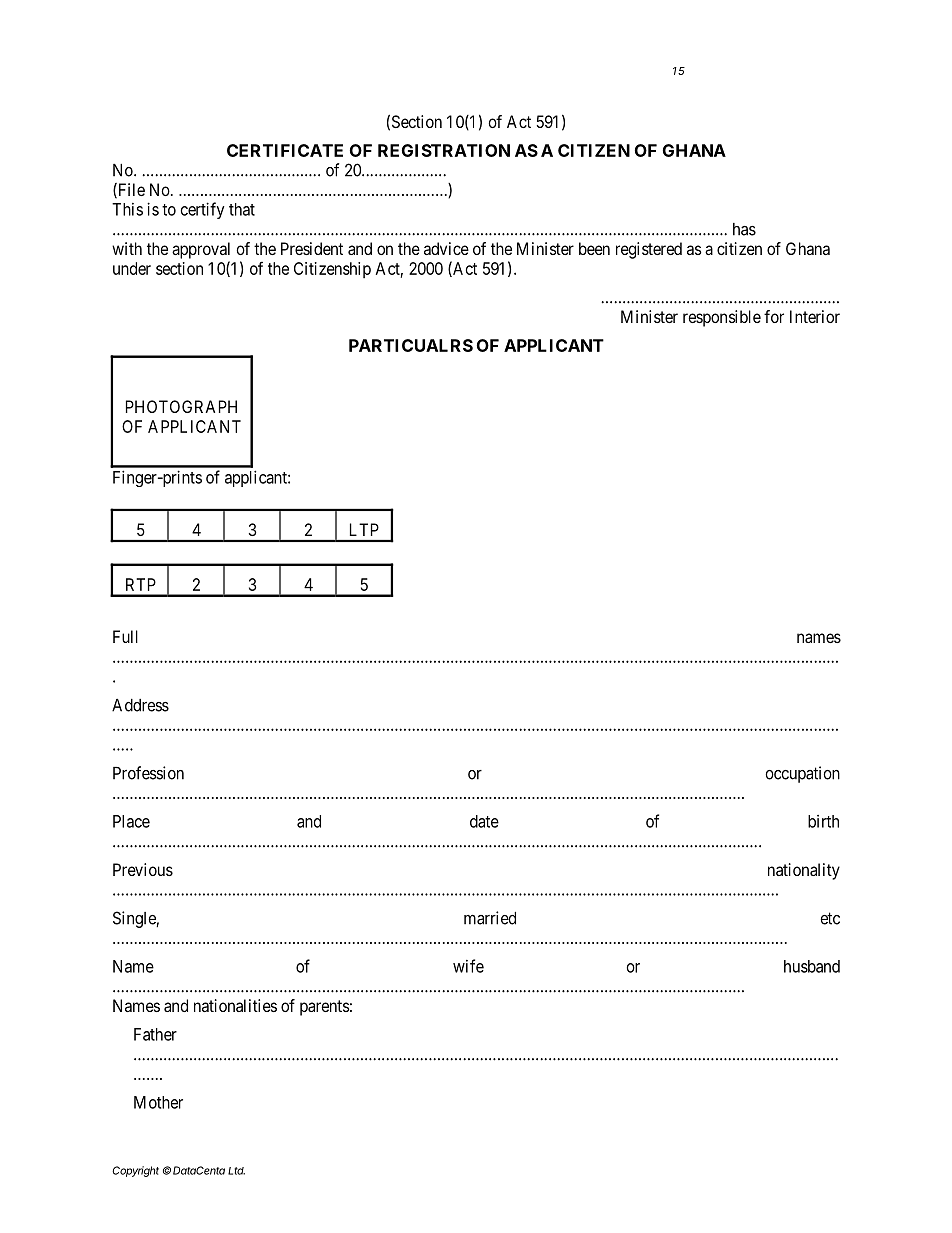 The height and width of the image is (1233, 952). Describe the element at coordinates (131, 821) in the image. I see `Place` at that location.
